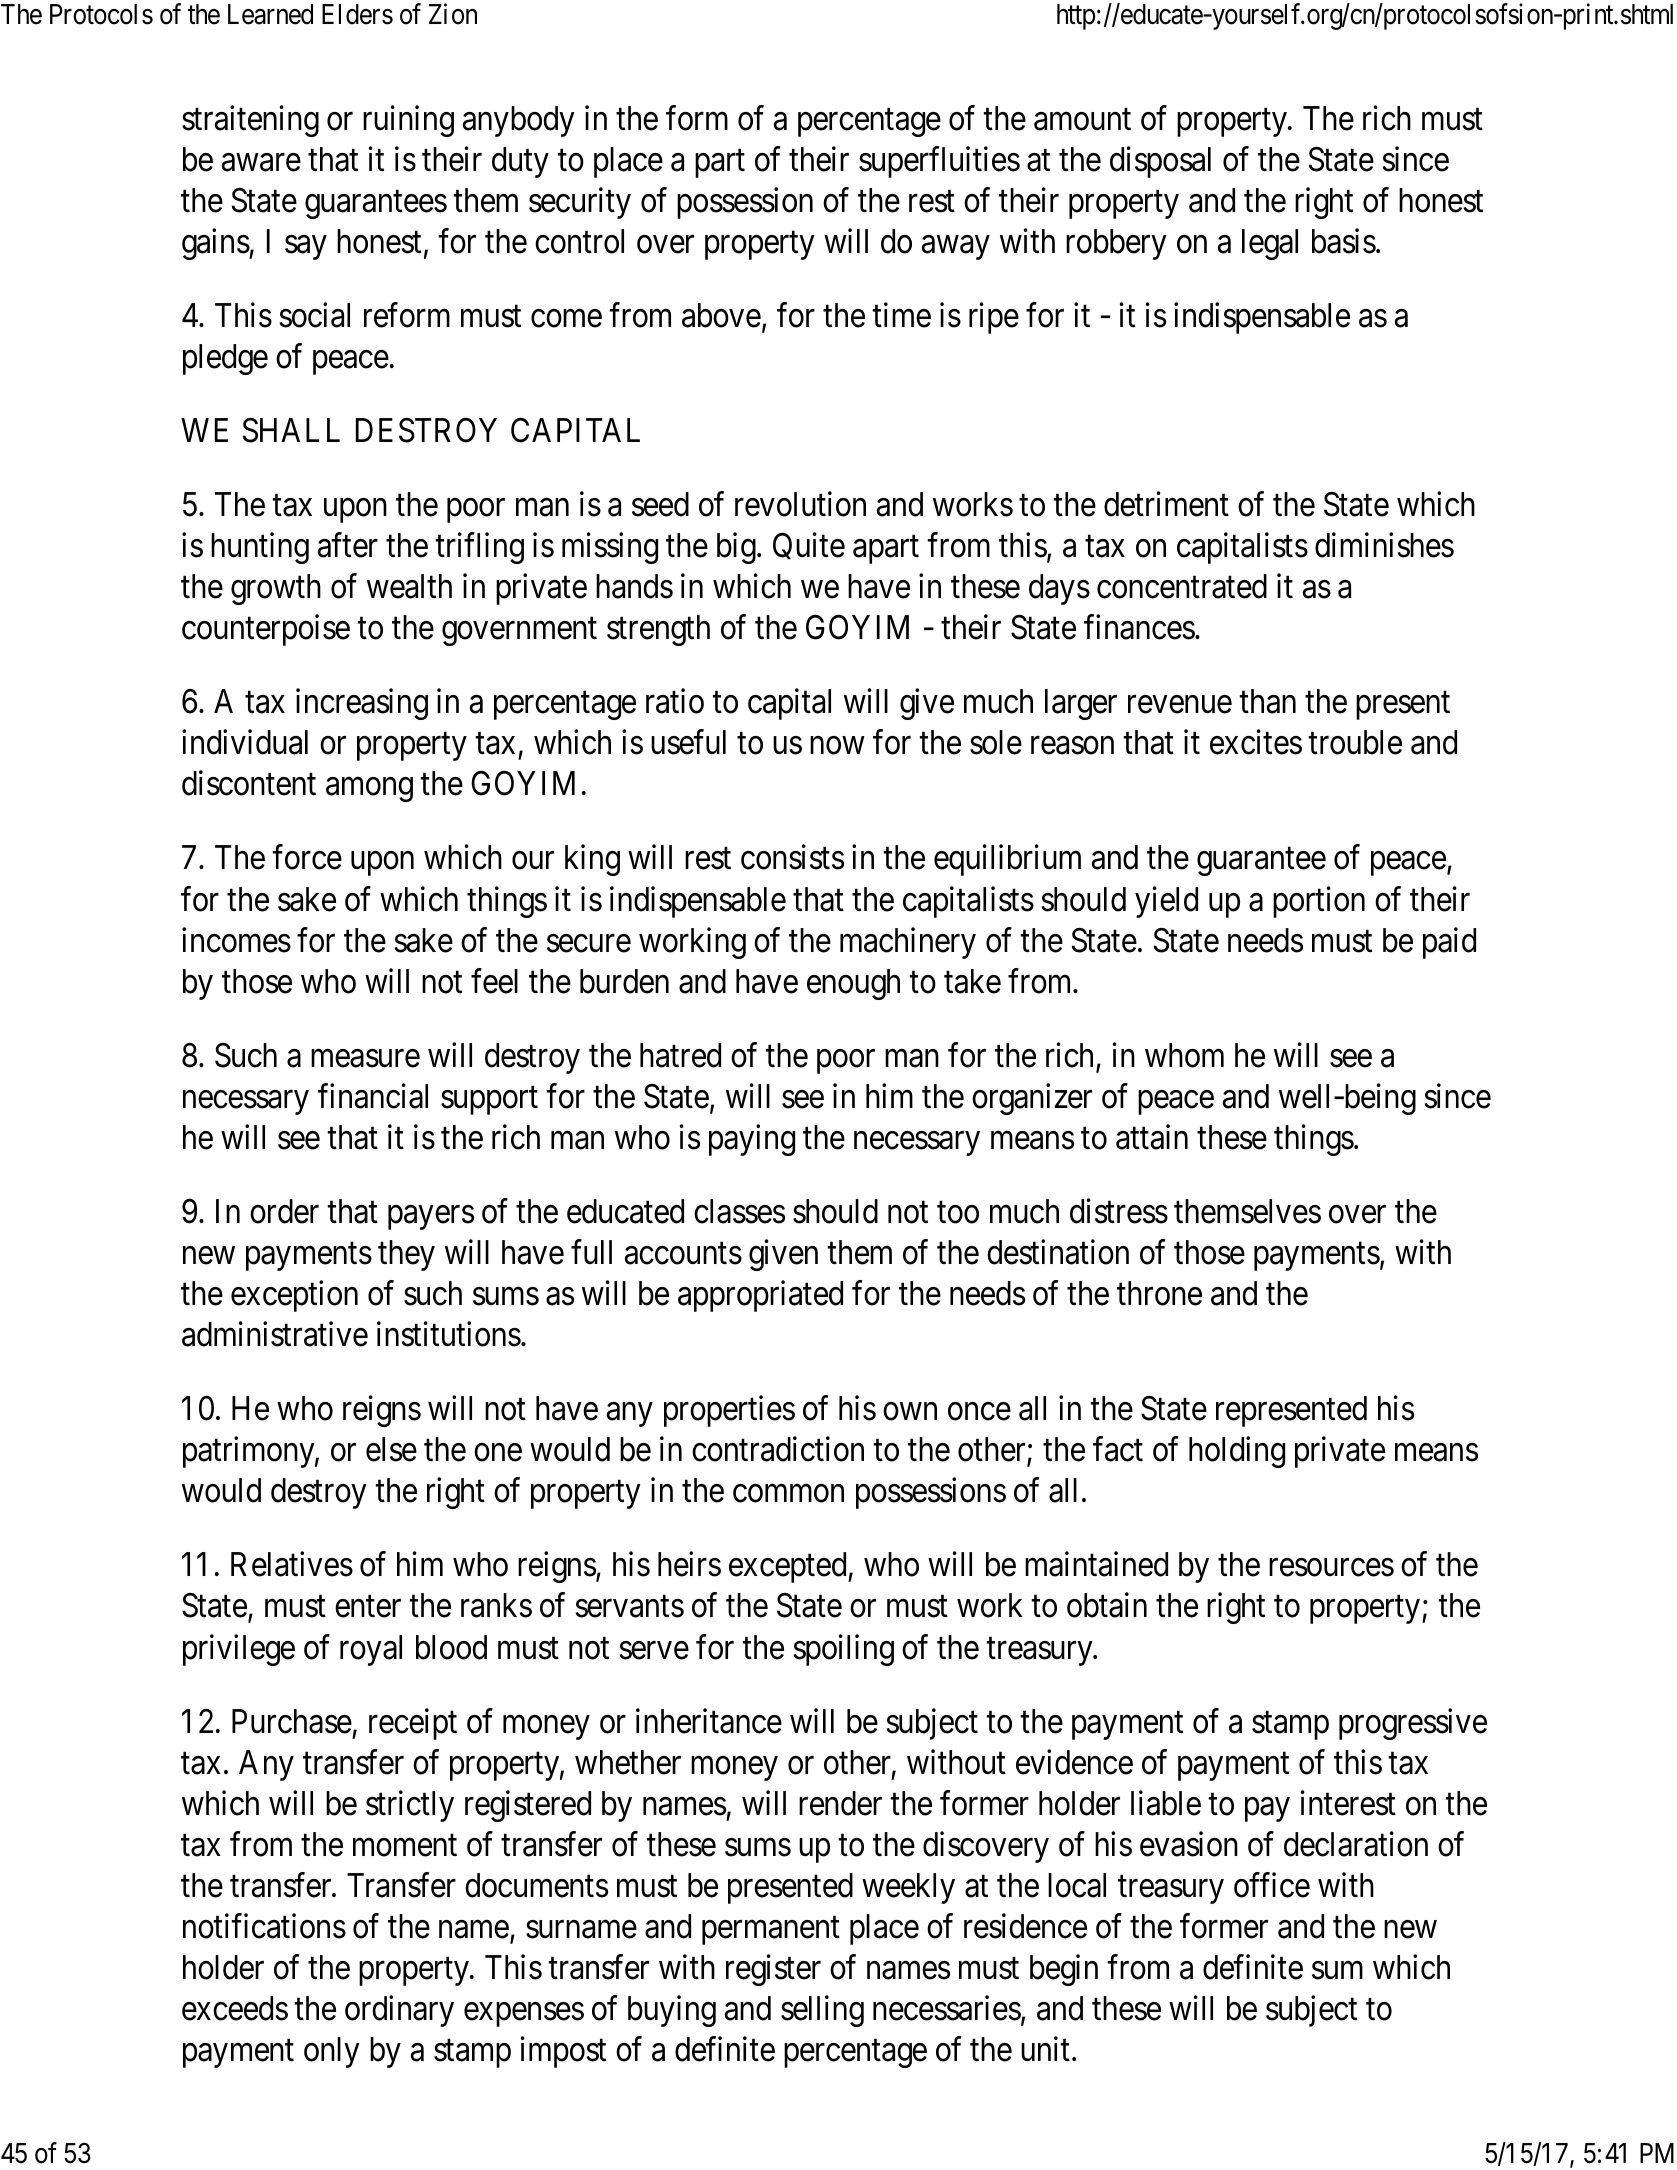  What do you see at coordinates (365, 1059) in the page?
I see `measure` at bounding box center [365, 1059].
